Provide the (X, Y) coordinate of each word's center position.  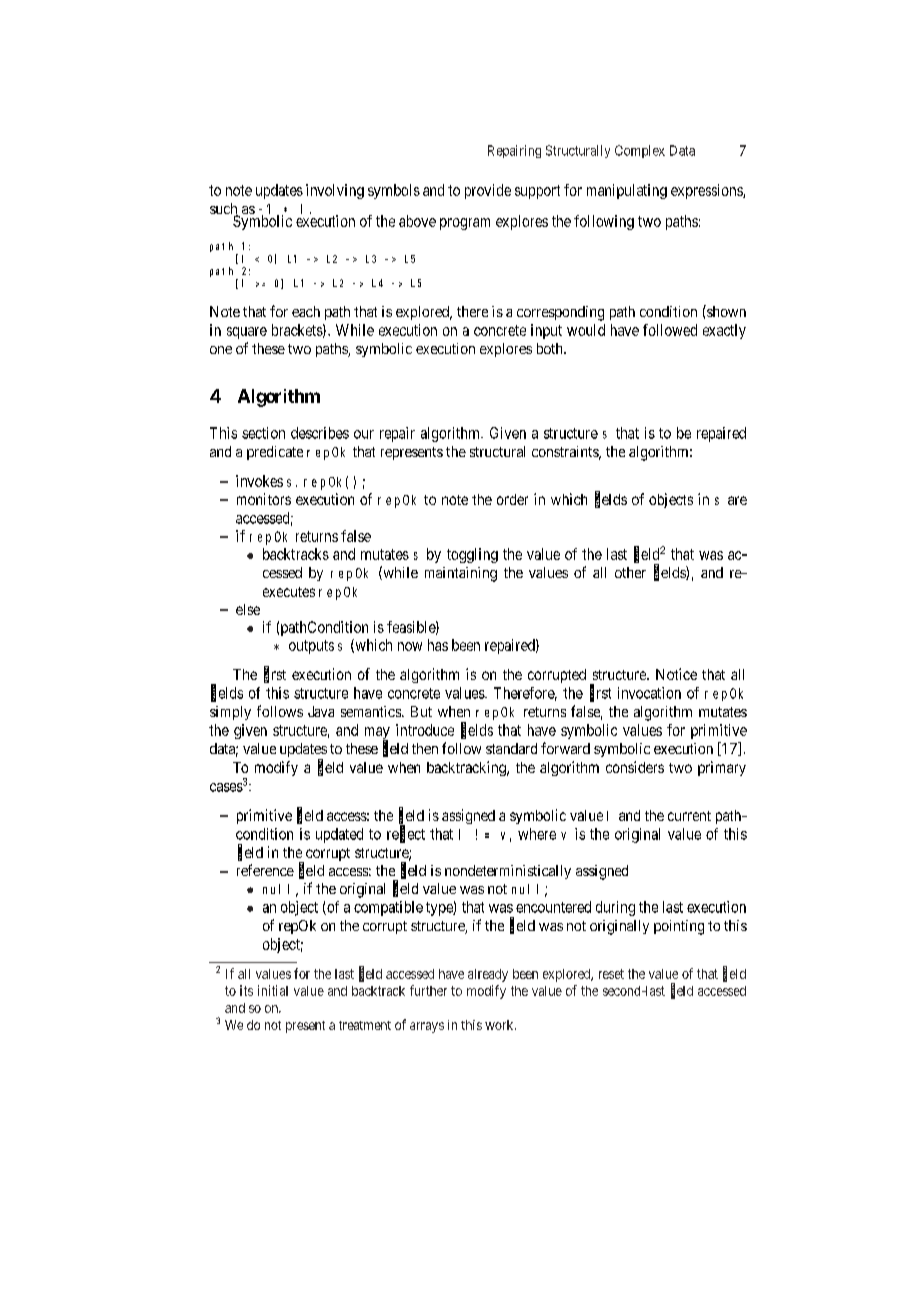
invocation (649, 693)
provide (488, 191)
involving (335, 191)
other (630, 572)
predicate (275, 453)
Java (321, 711)
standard (511, 748)
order (512, 499)
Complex (640, 151)
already (488, 975)
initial (273, 990)
